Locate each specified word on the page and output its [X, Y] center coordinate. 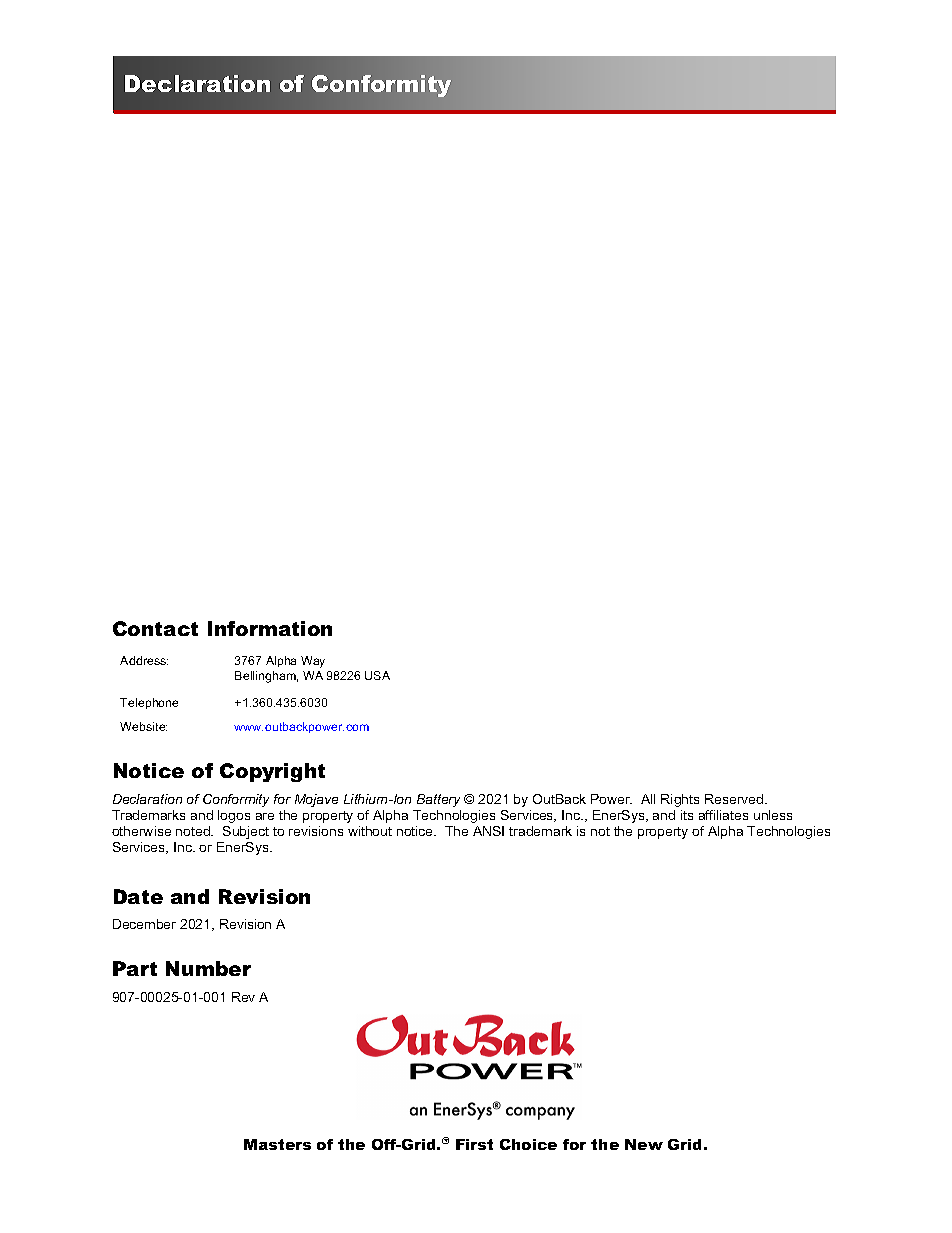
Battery [438, 800]
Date [138, 896]
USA [377, 675]
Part [135, 968]
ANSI [488, 831]
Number [208, 968]
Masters [277, 1144]
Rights [680, 800]
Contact [155, 628]
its [687, 815]
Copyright [272, 772]
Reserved [735, 799]
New [644, 1144]
